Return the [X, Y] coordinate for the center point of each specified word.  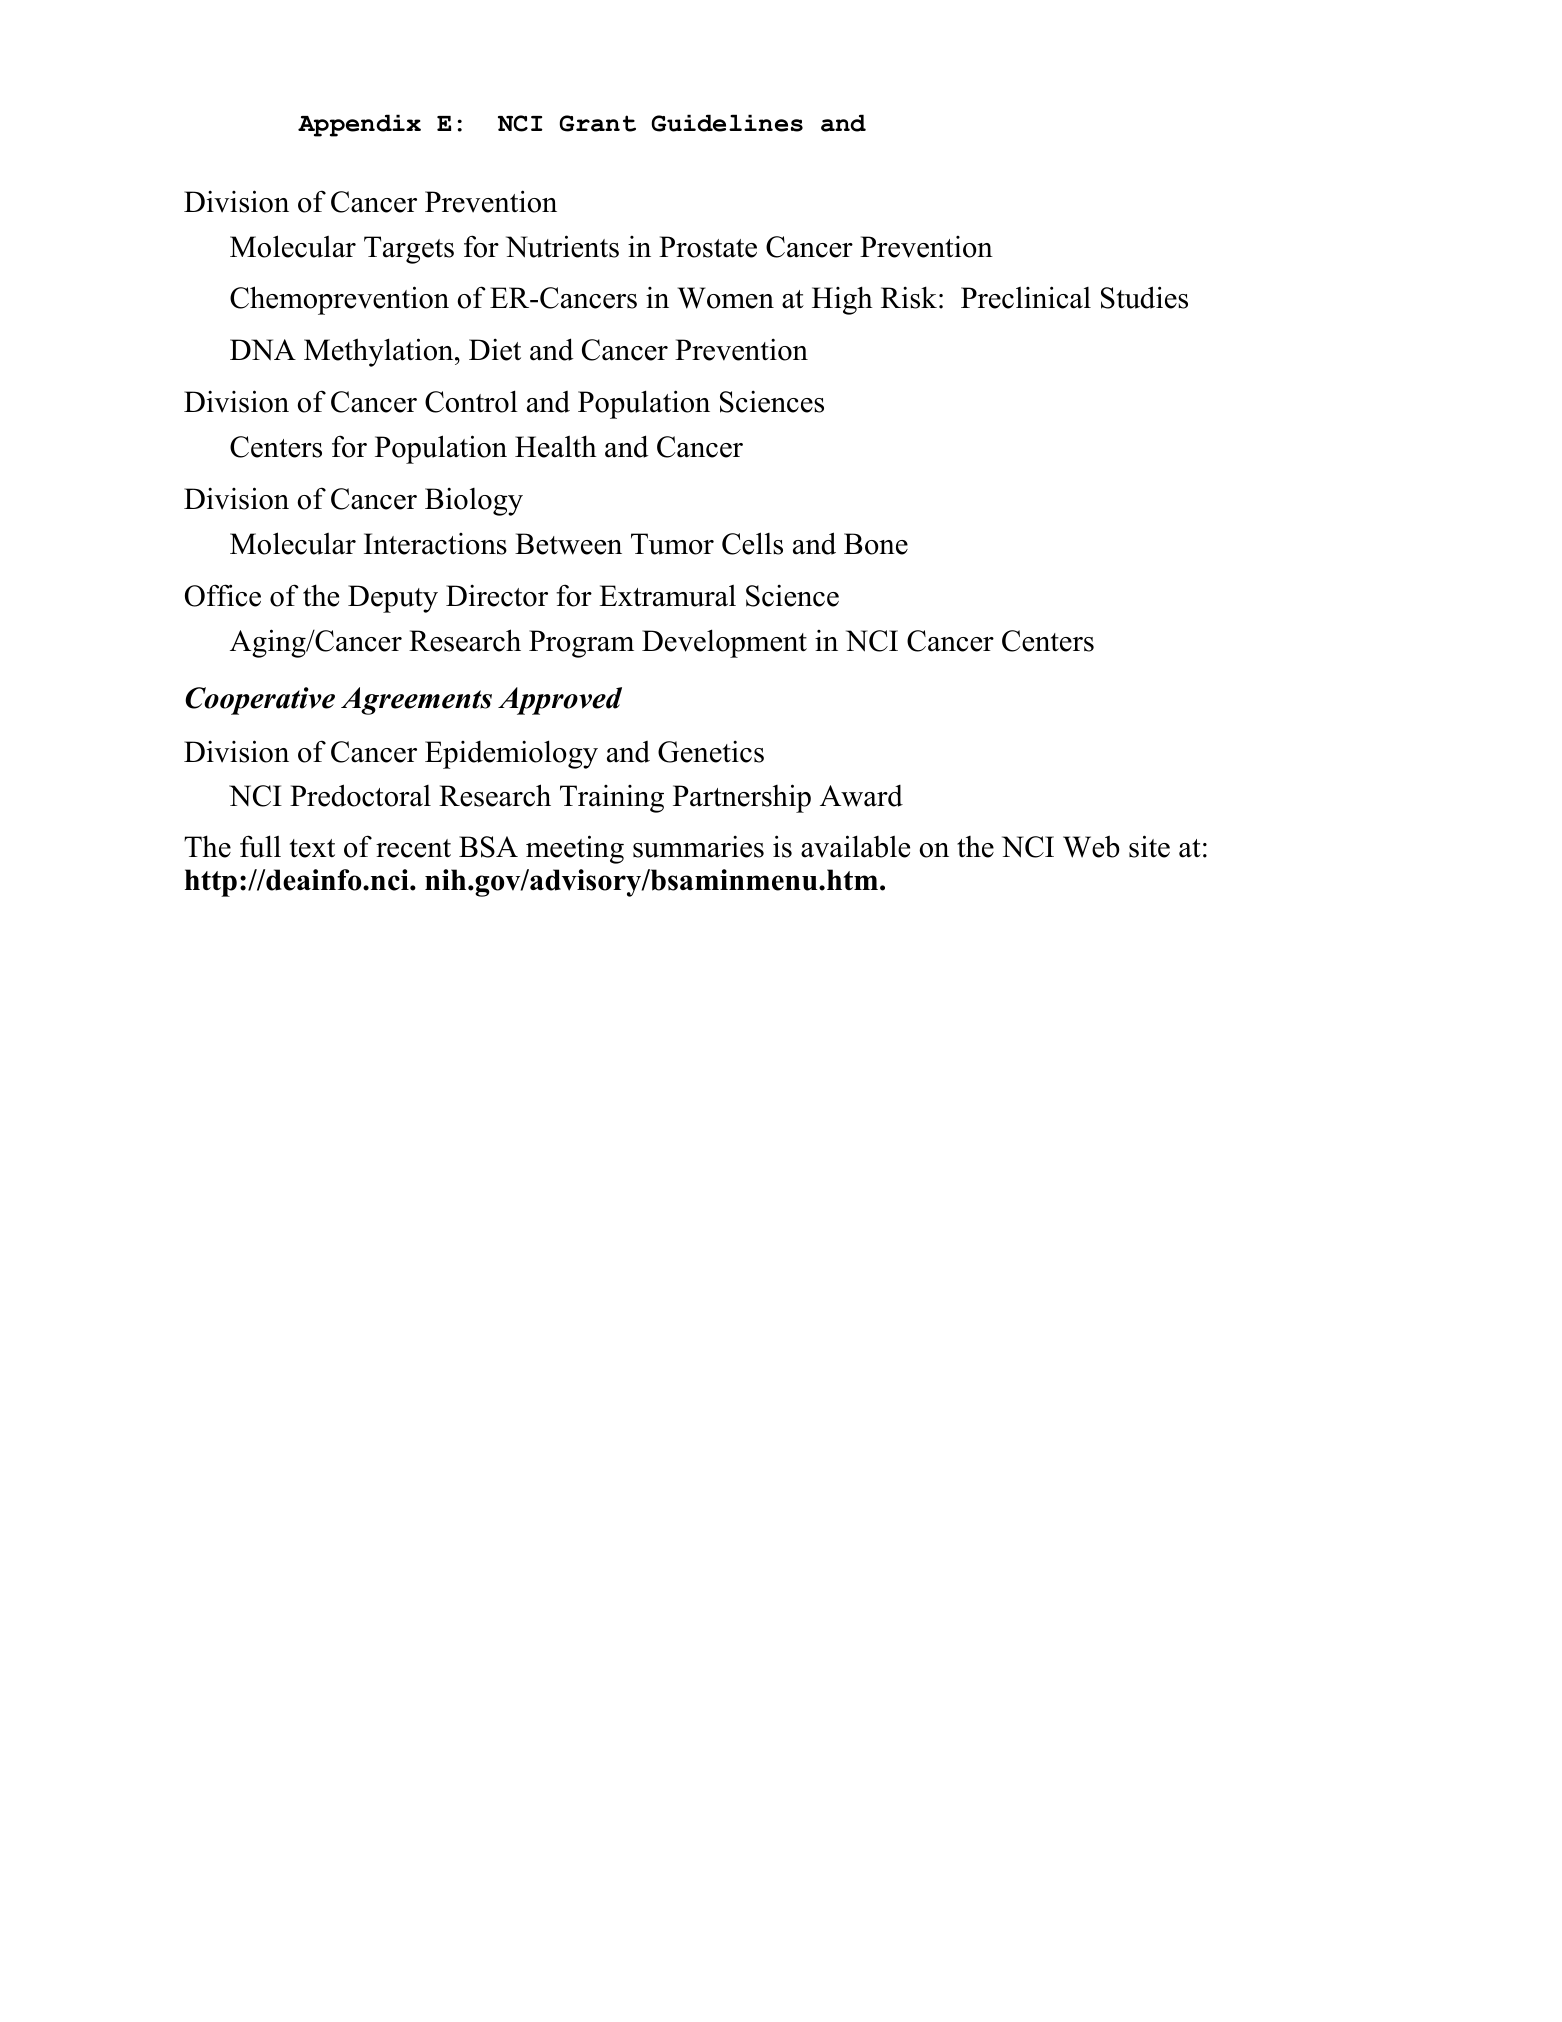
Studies [1144, 297]
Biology [474, 501]
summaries [698, 846]
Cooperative [260, 701]
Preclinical [1026, 297]
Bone [876, 544]
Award [861, 796]
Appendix [359, 125]
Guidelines [727, 123]
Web [1091, 846]
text [312, 848]
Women [726, 298]
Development [724, 643]
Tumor [672, 544]
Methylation [380, 352]
